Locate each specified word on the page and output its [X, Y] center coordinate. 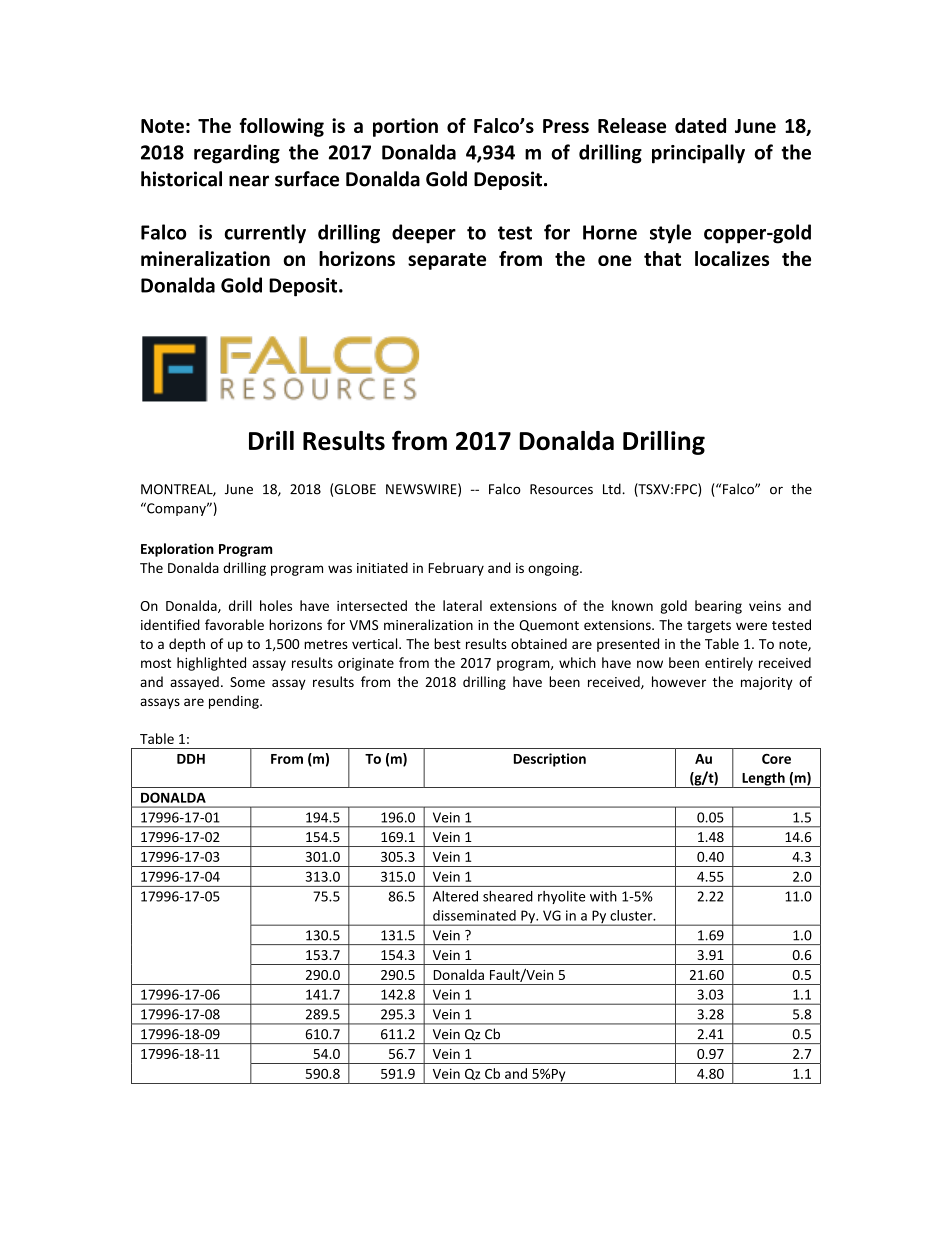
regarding [237, 154]
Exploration [177, 550]
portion [405, 127]
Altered [455, 896]
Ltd [613, 489]
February [456, 569]
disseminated [474, 915]
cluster [632, 915]
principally [698, 154]
